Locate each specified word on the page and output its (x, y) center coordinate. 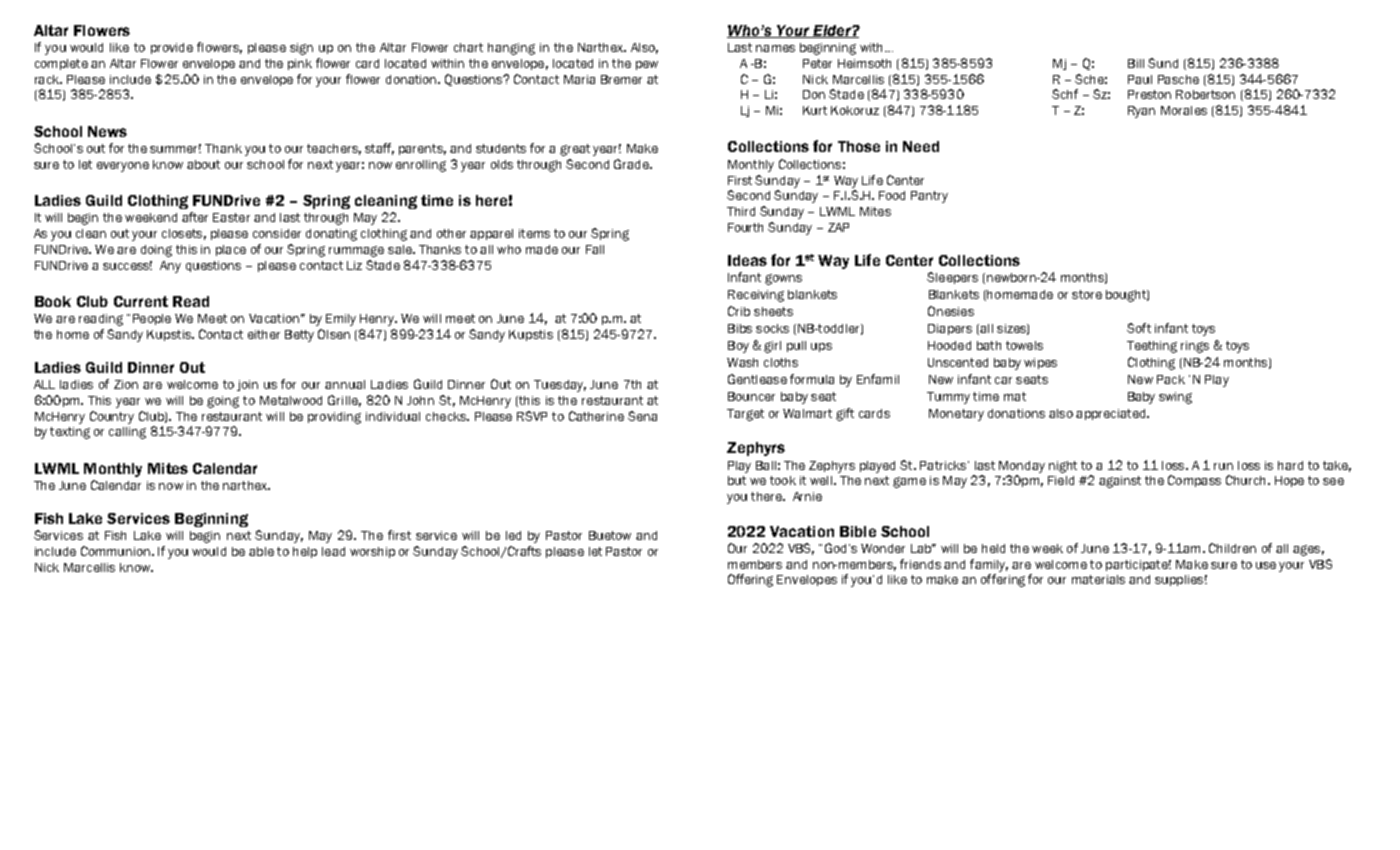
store (1087, 294)
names (775, 48)
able (261, 551)
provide (172, 48)
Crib (739, 311)
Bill (1136, 63)
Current (141, 301)
